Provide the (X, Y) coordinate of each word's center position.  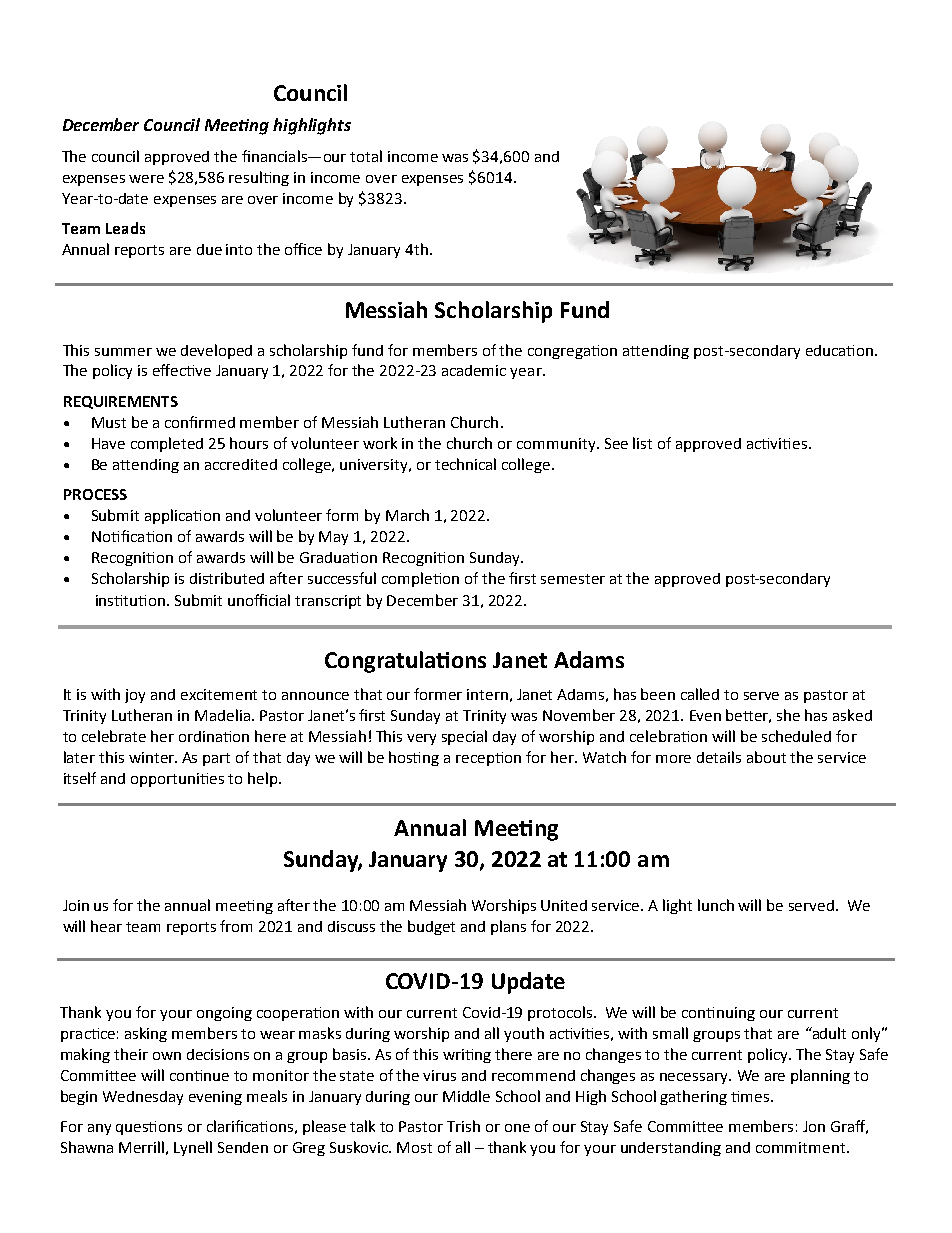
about (766, 757)
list (642, 443)
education (839, 350)
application (182, 516)
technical (465, 464)
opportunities (177, 780)
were (146, 179)
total (366, 156)
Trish (463, 1126)
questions (149, 1128)
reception (488, 759)
